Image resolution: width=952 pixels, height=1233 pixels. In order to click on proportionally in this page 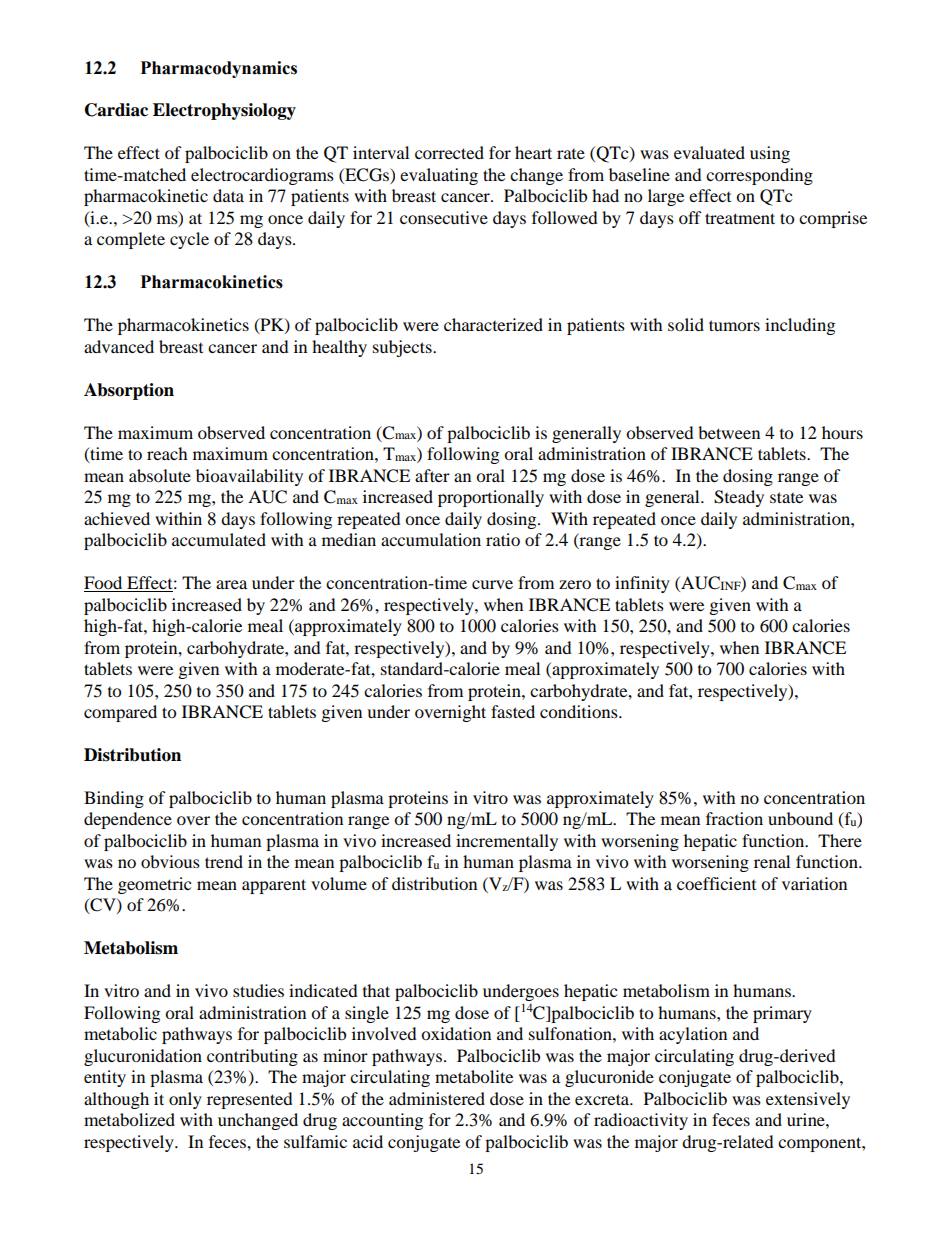, I will do `click(491, 498)`.
